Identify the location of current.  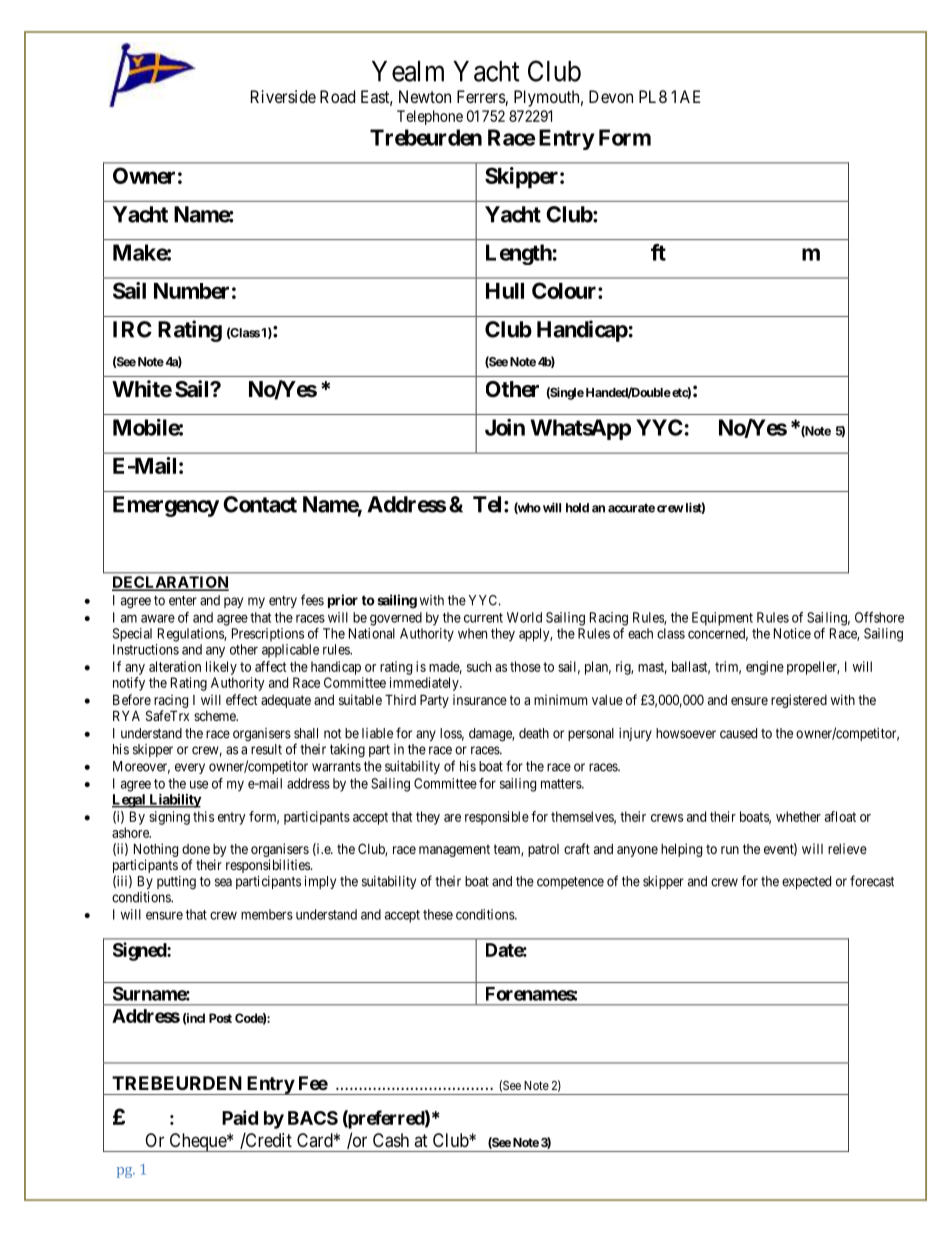
(483, 618).
